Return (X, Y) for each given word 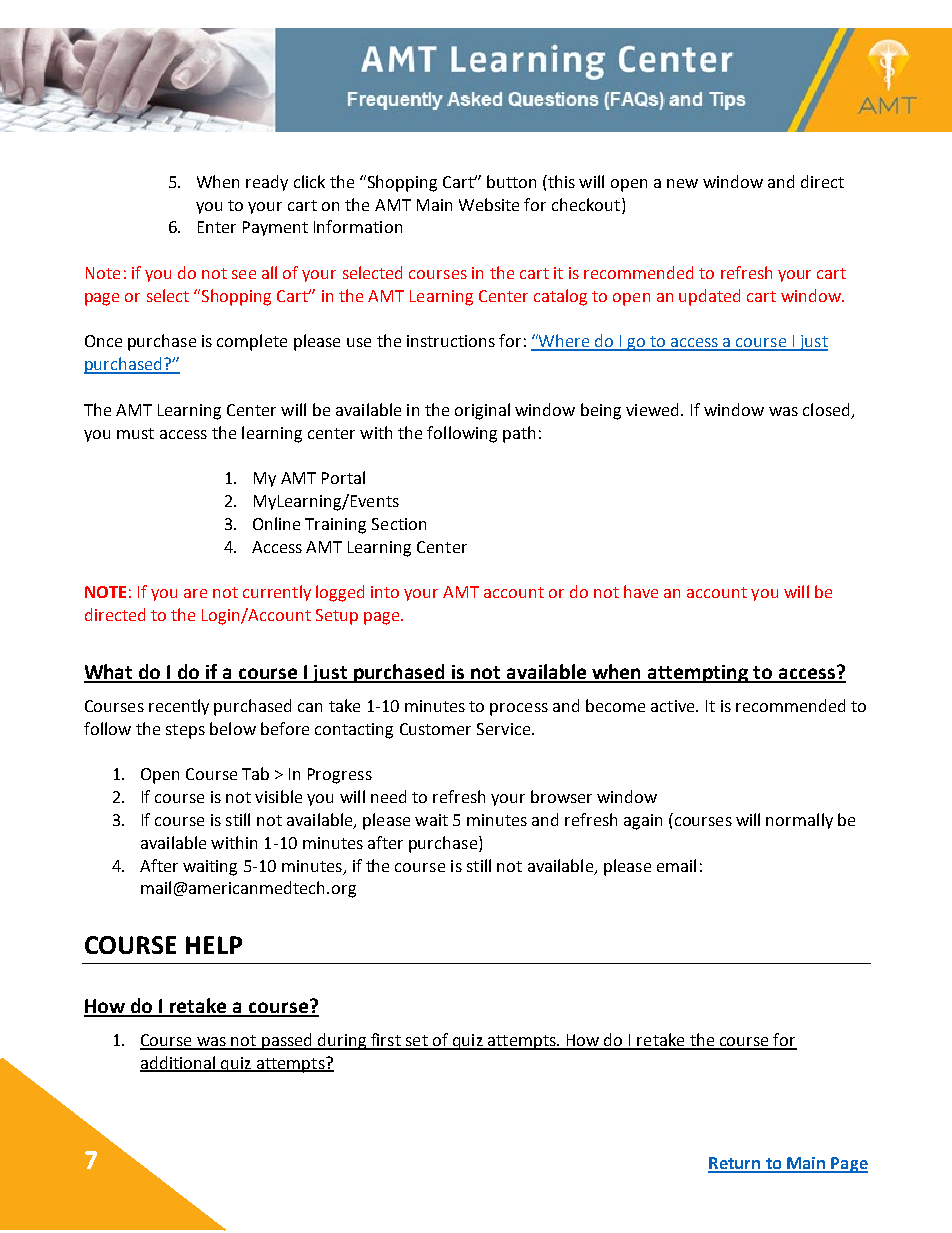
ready (267, 183)
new (682, 183)
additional (178, 1063)
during (342, 1041)
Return (735, 1164)
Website (489, 204)
